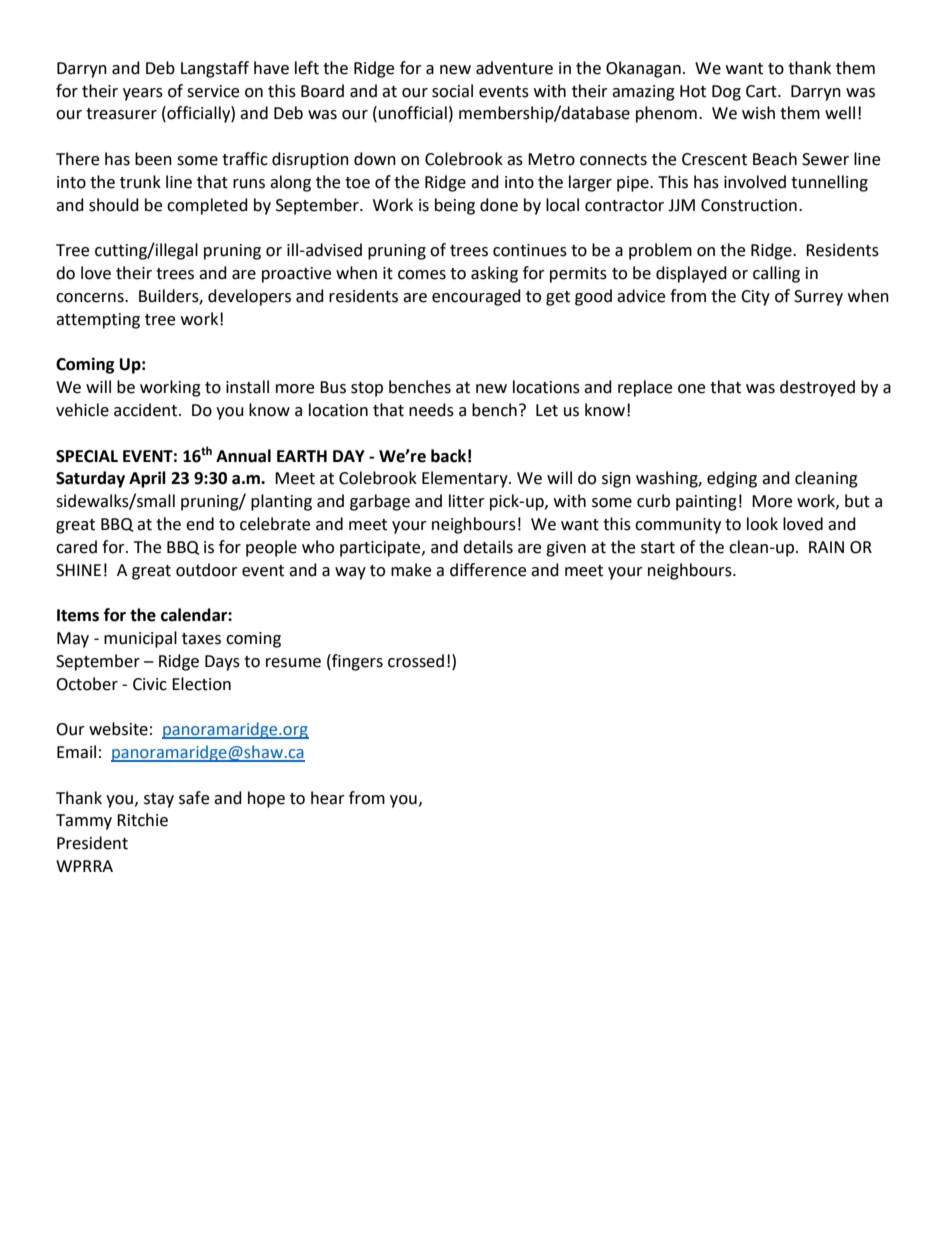 Image resolution: width=952 pixels, height=1233 pixels. What do you see at coordinates (817, 388) in the page?
I see `destroyed` at bounding box center [817, 388].
